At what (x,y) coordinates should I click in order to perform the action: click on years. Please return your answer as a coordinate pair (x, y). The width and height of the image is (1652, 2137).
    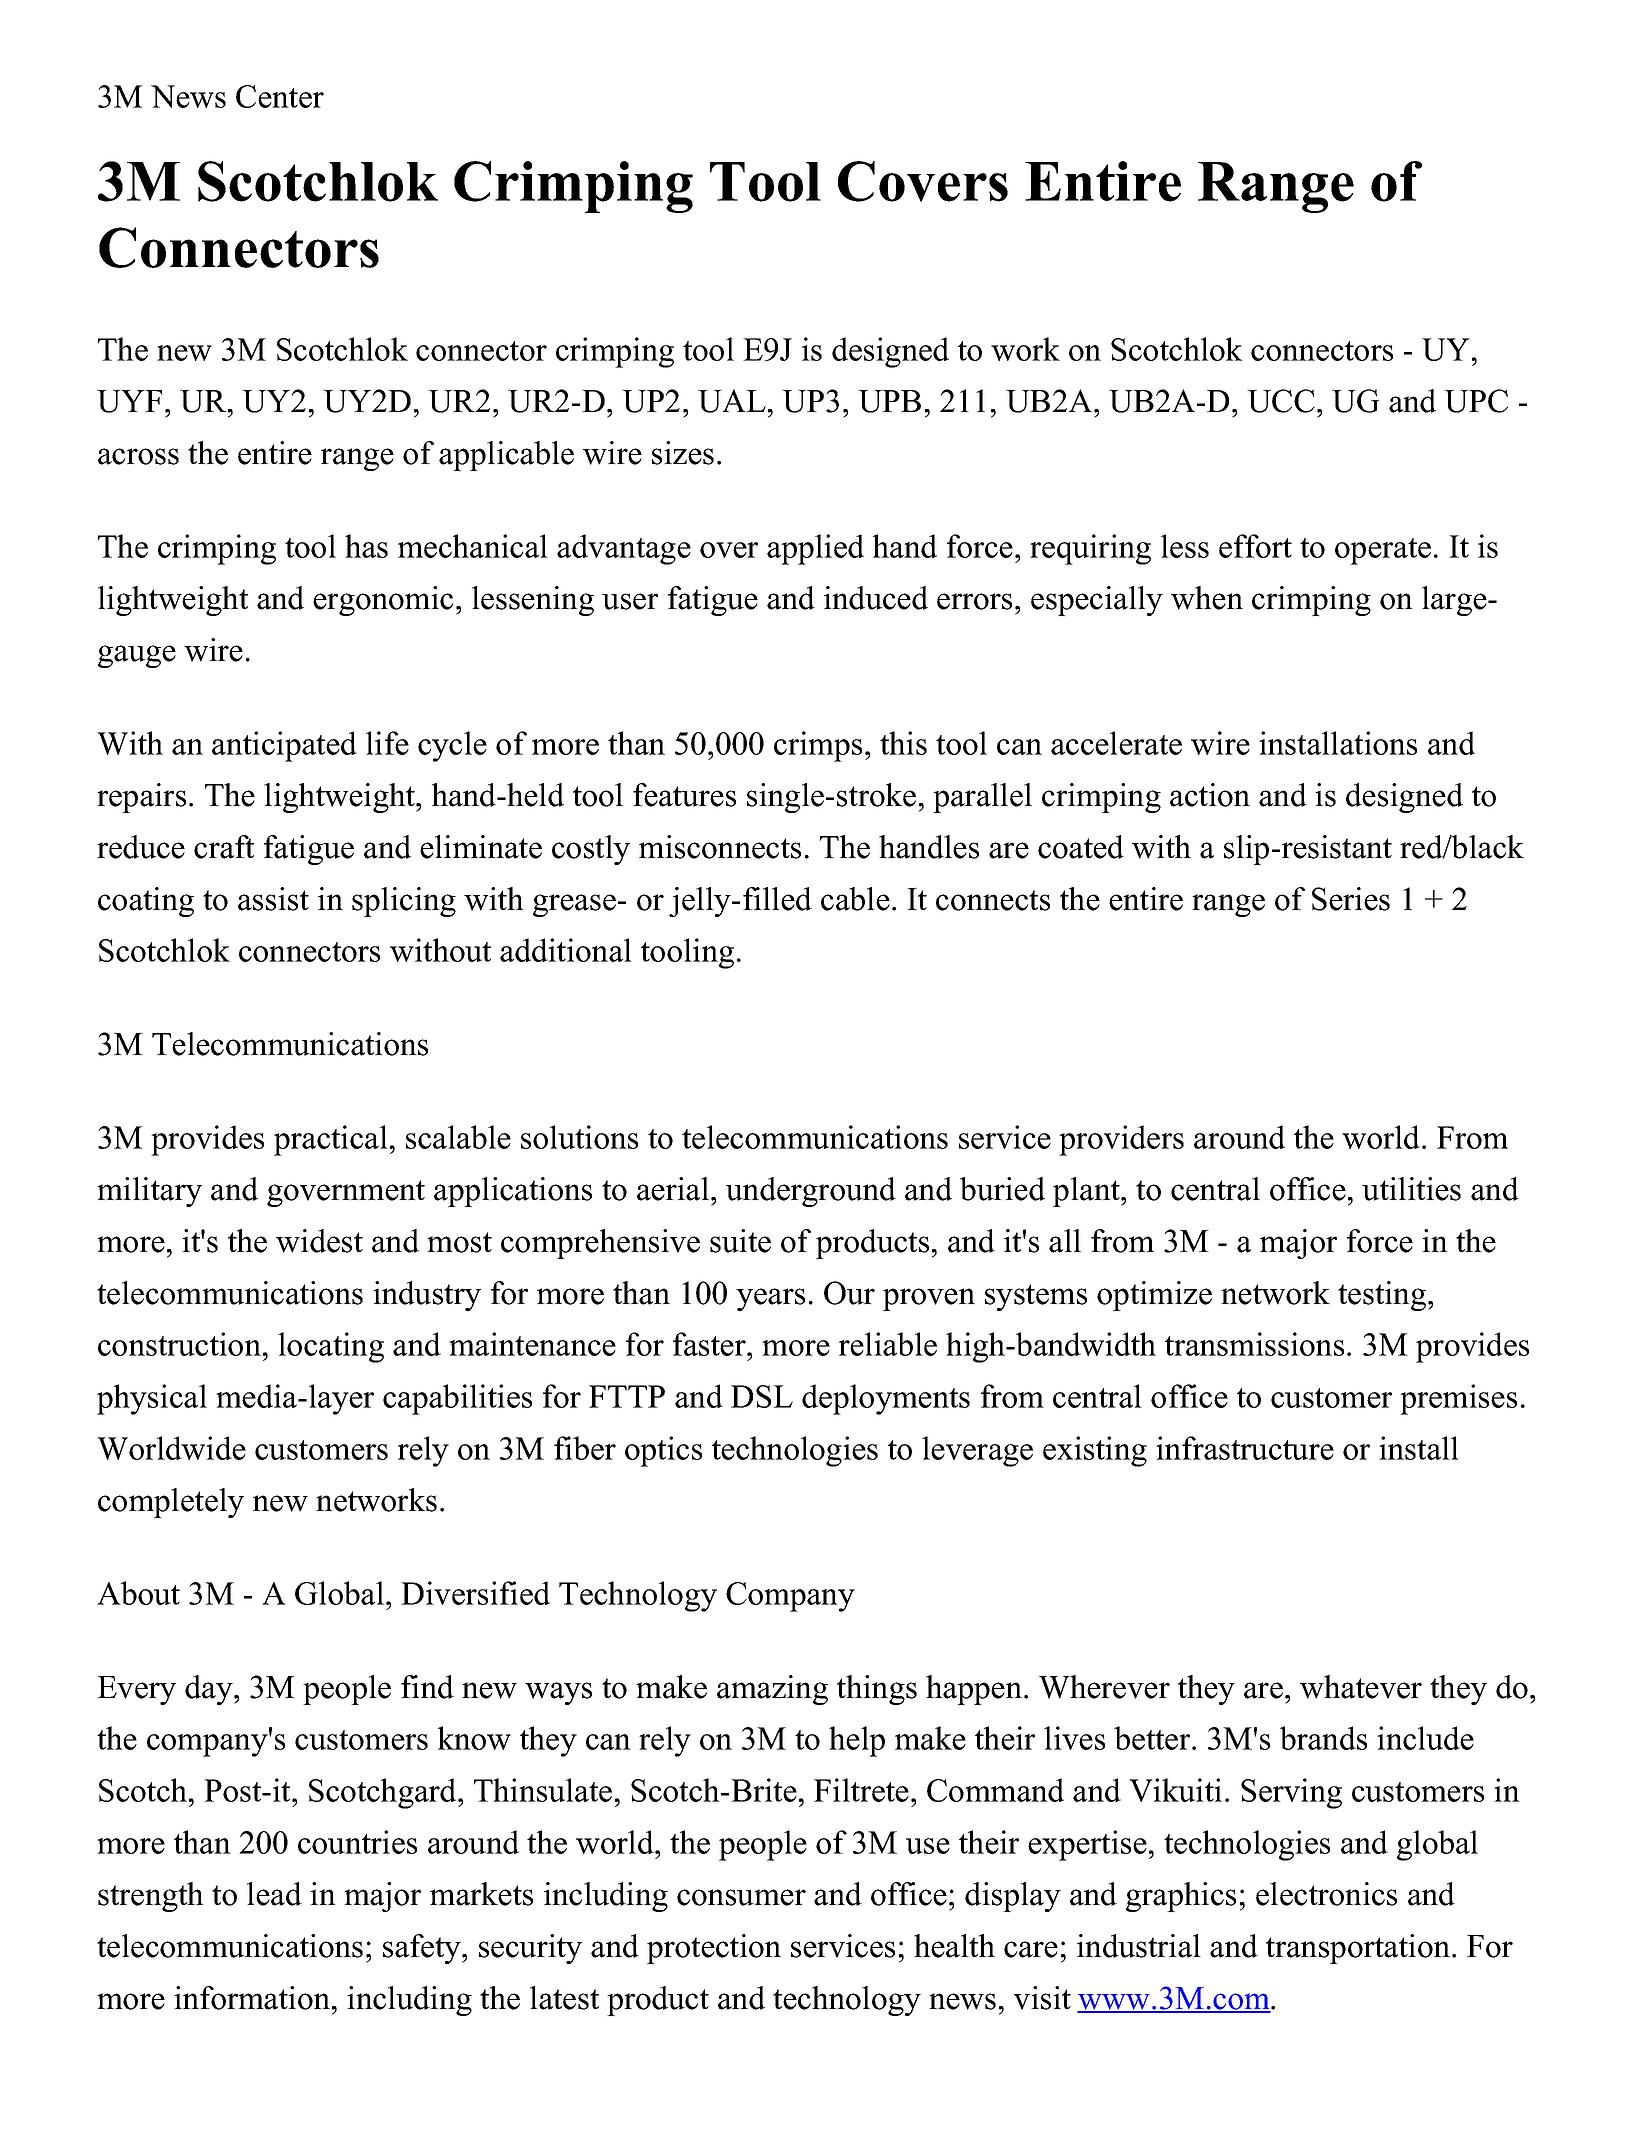
    Looking at the image, I should click on (770, 1299).
